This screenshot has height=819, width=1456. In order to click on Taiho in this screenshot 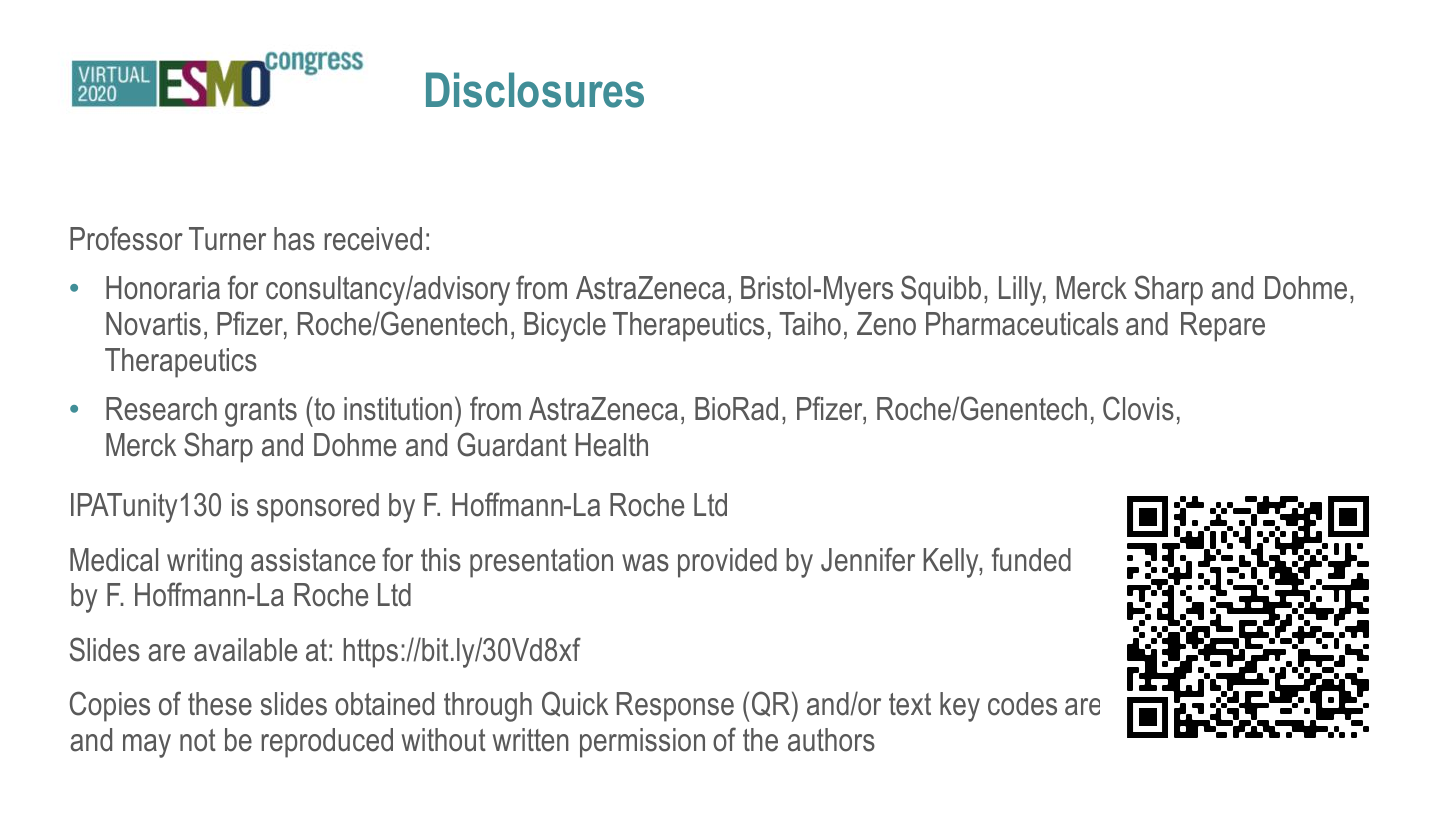, I will do `click(810, 324)`.
